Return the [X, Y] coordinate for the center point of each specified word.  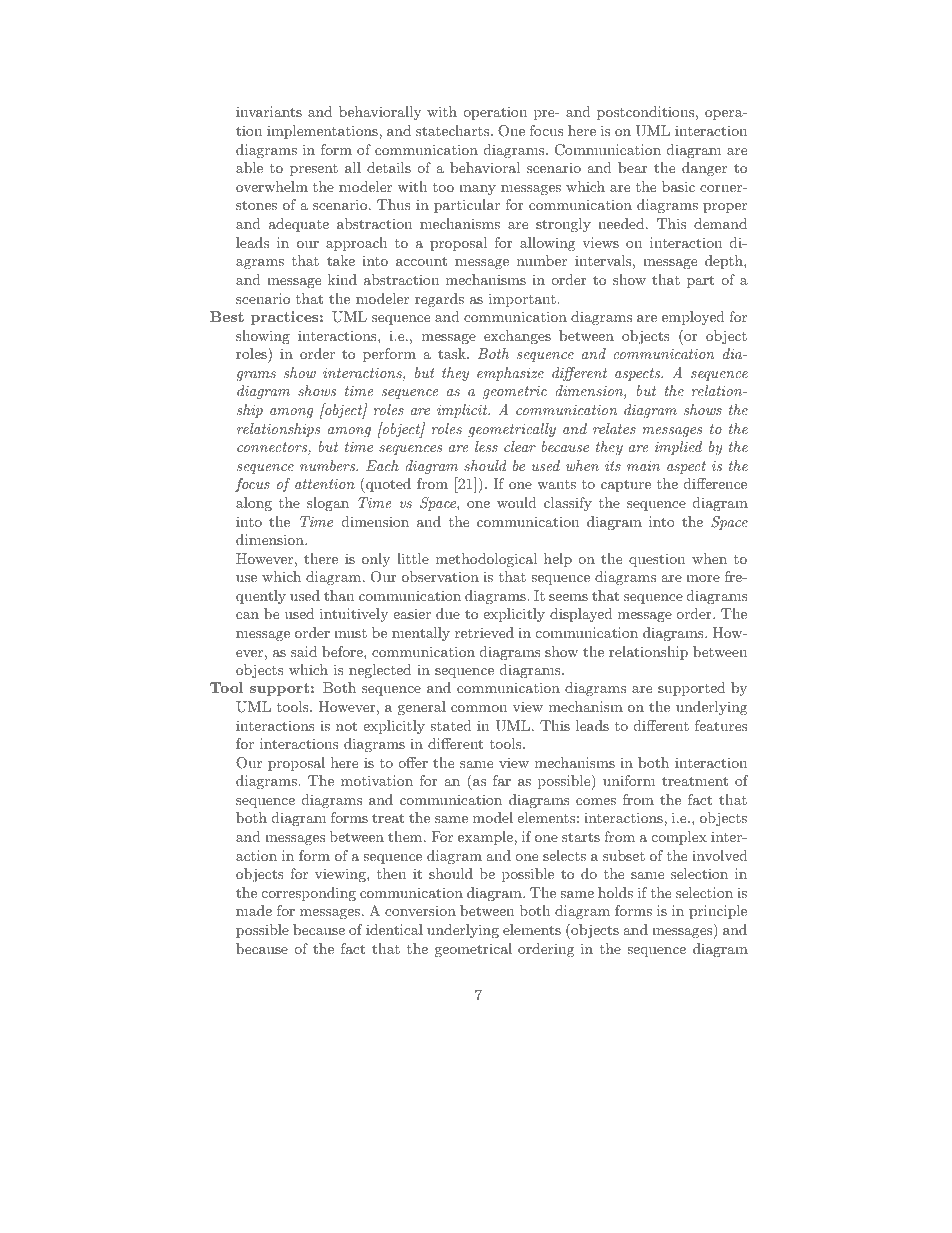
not [346, 726]
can [247, 615]
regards [439, 300]
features [721, 725]
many [477, 190]
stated [451, 725]
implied [678, 448]
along [254, 504]
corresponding [309, 894]
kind [342, 279]
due [448, 613]
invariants [269, 111]
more [703, 578]
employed [693, 318]
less [486, 446]
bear [632, 167]
